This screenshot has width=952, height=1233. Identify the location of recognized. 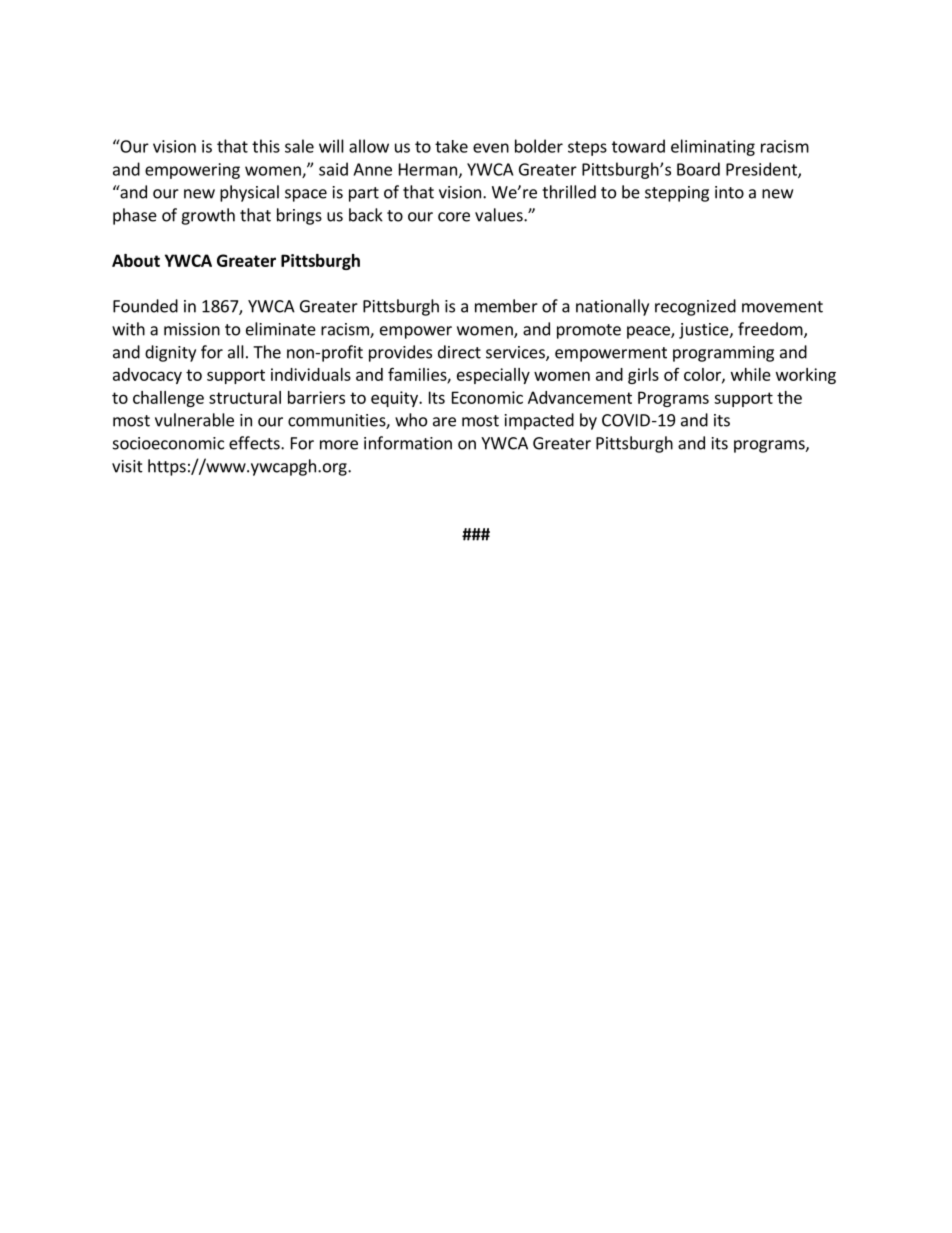
(695, 307).
